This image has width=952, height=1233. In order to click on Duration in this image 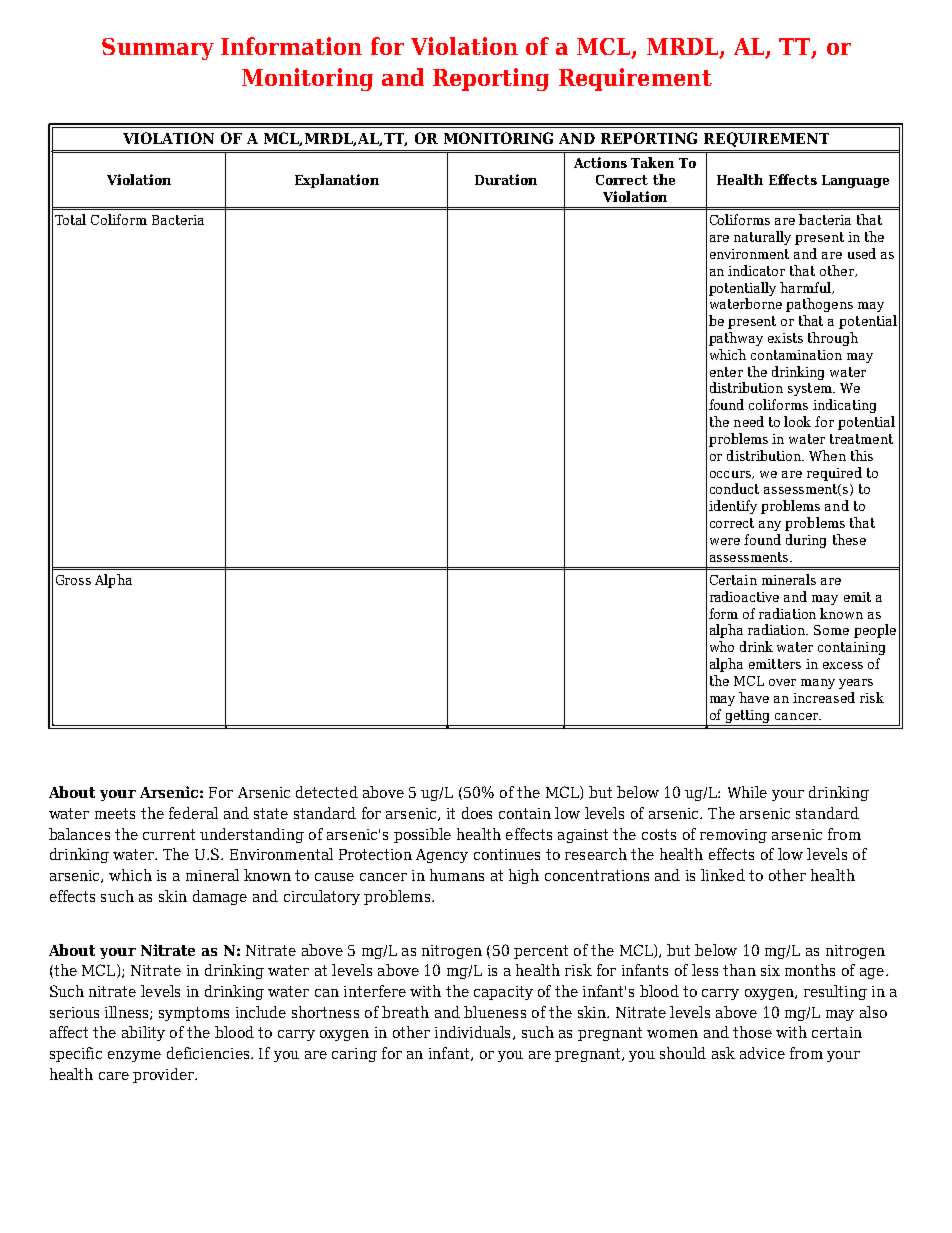, I will do `click(506, 179)`.
